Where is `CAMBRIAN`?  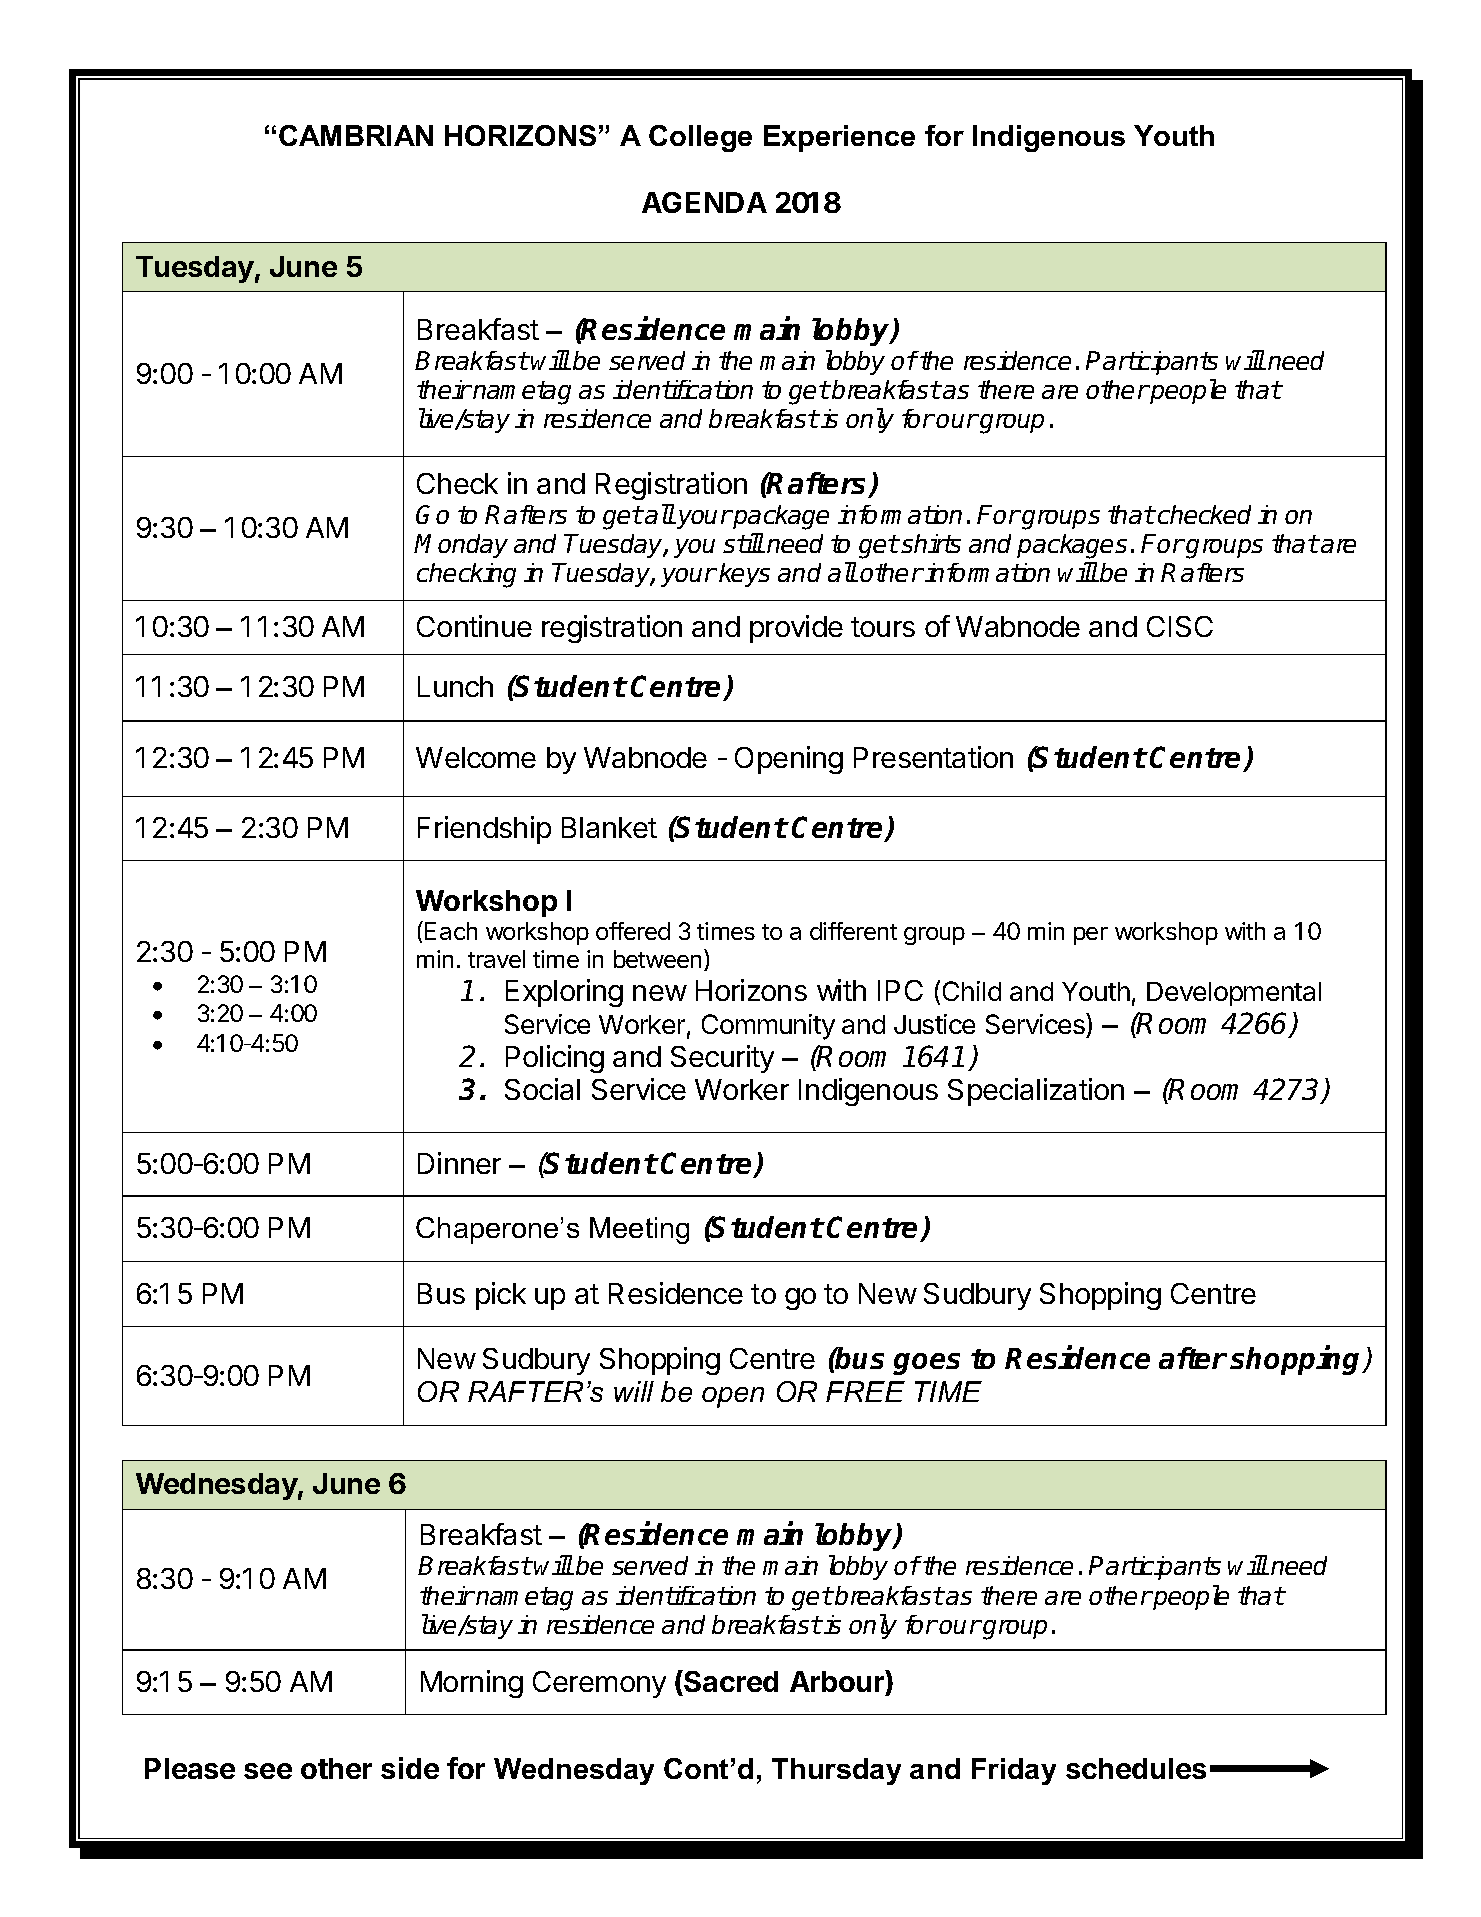
CAMBRIAN is located at coordinates (356, 135).
